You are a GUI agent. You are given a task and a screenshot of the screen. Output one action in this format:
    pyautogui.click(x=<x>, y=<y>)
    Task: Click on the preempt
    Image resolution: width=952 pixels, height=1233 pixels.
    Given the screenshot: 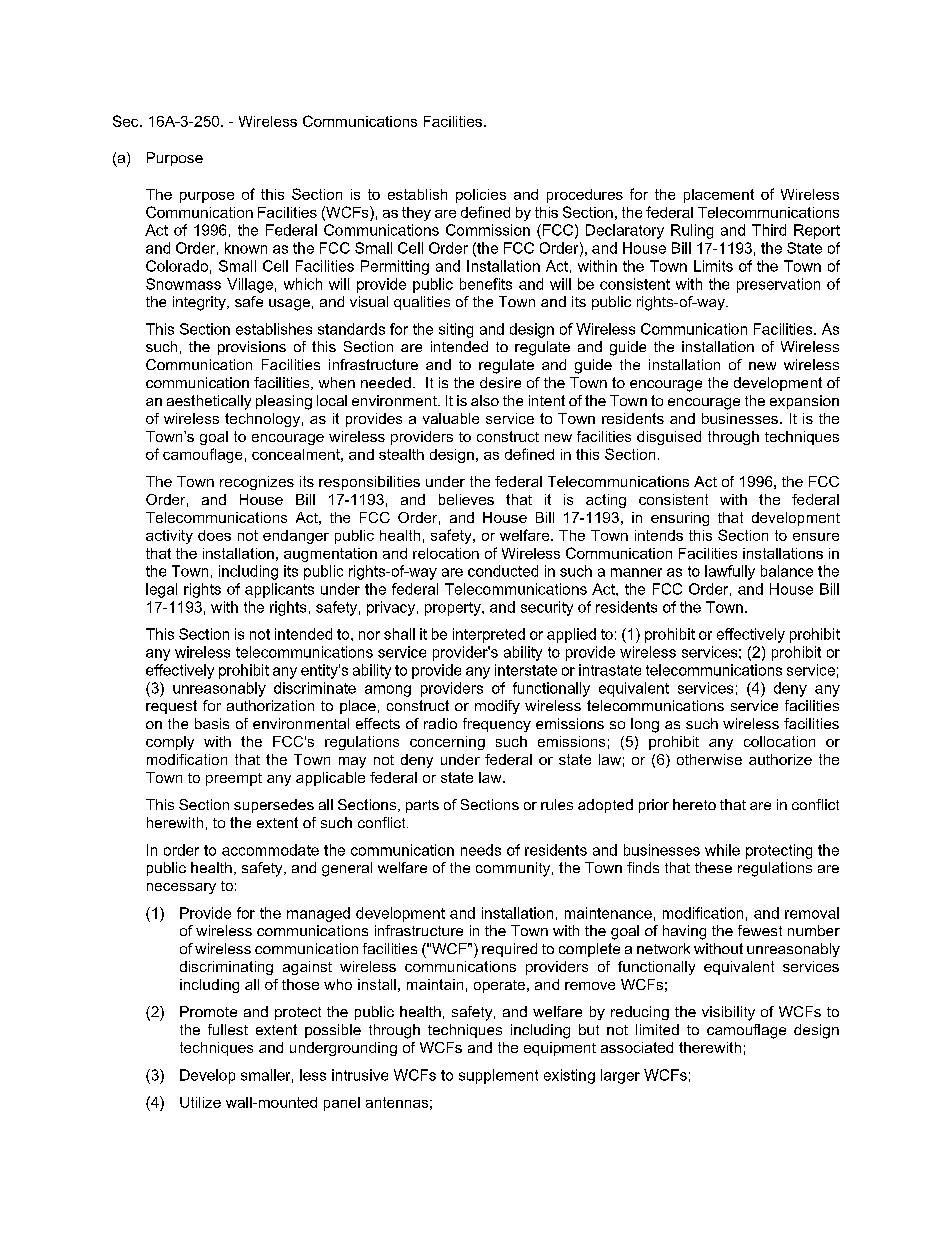 What is the action you would take?
    pyautogui.click(x=234, y=779)
